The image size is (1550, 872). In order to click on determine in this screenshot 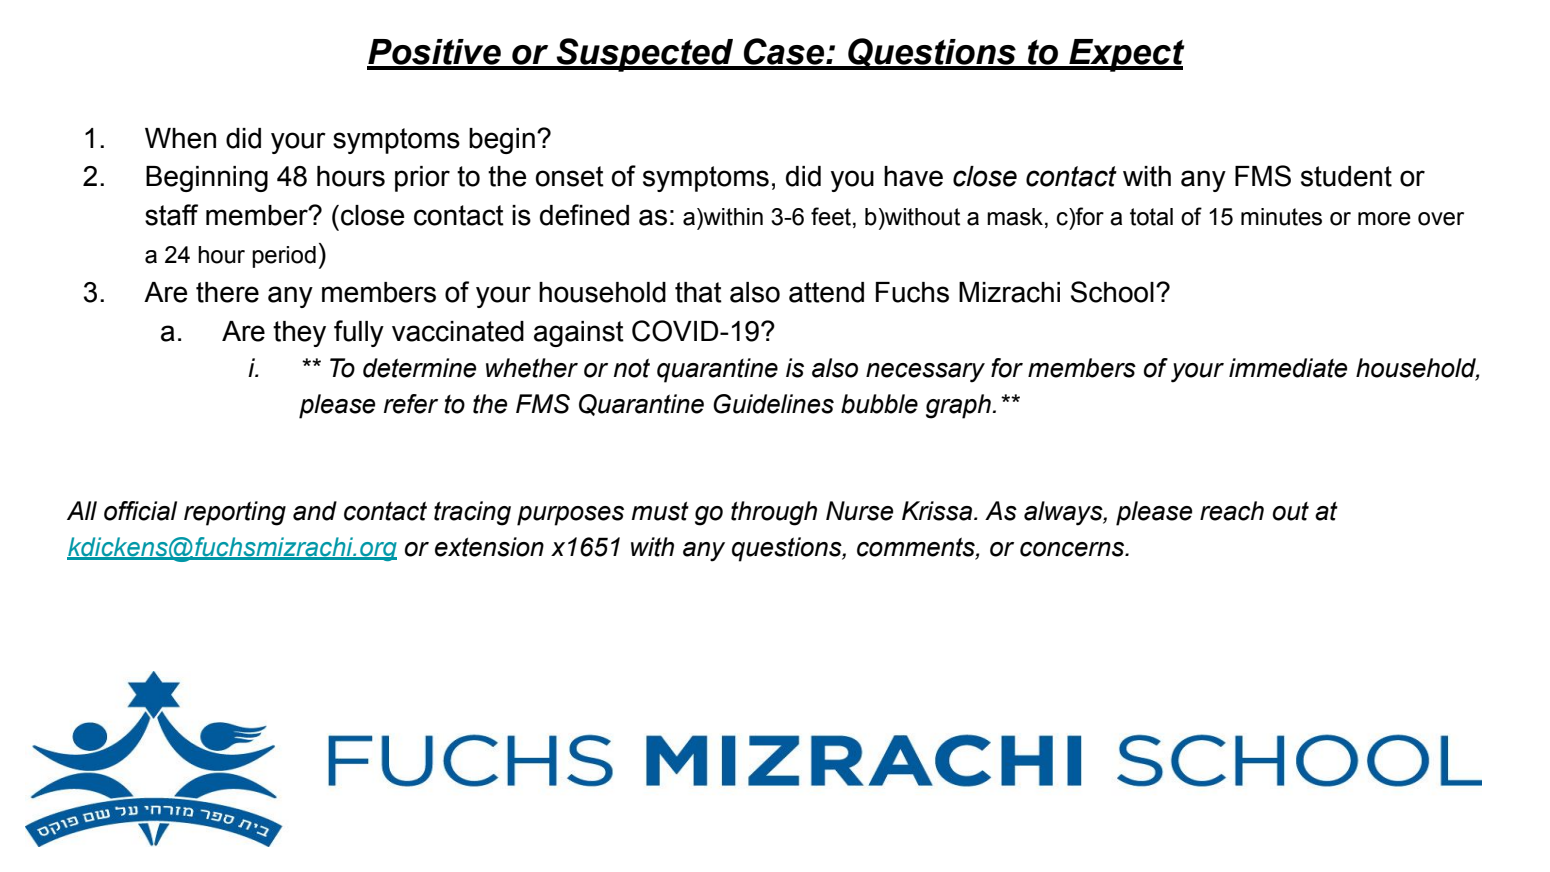, I will do `click(419, 368)`.
